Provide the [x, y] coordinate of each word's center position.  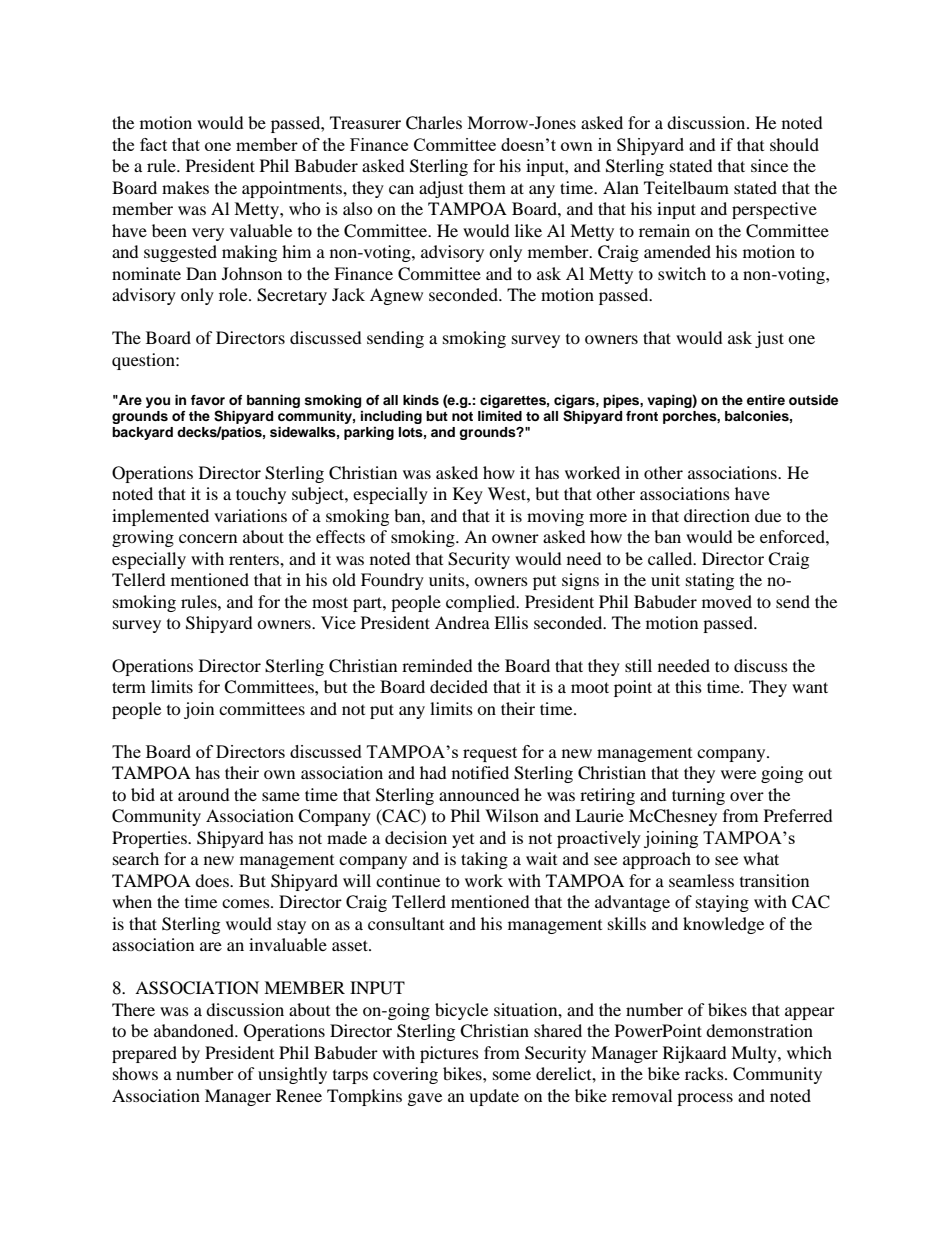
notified [480, 772]
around [204, 794]
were [738, 774]
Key [468, 495]
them [487, 187]
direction [717, 515]
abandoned [195, 1030]
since [769, 165]
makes [185, 187]
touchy [261, 495]
